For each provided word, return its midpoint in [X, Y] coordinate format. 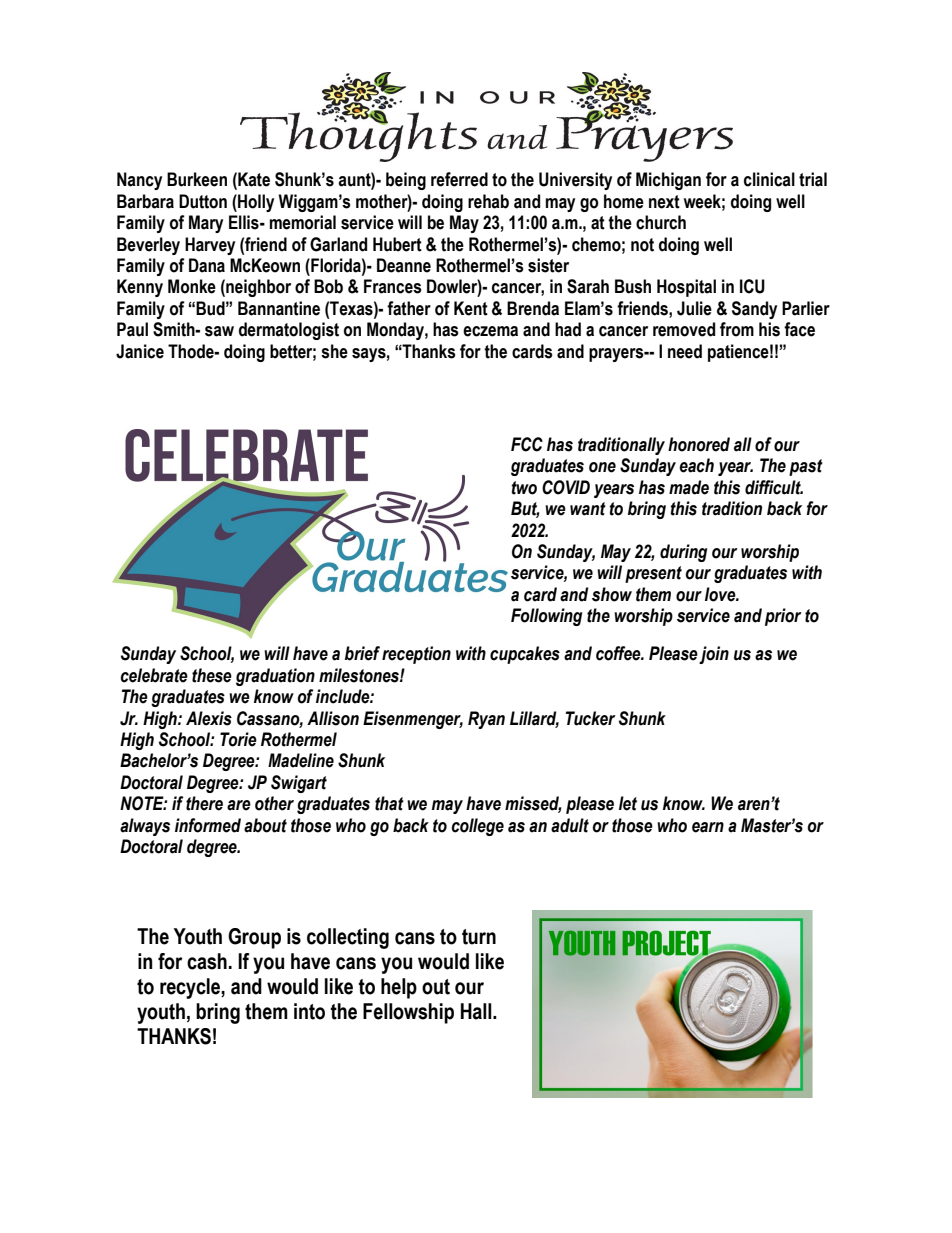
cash [207, 961]
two [524, 488]
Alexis [209, 718]
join [714, 655]
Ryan [486, 720]
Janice [140, 351]
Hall [477, 1011]
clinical [769, 179]
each [696, 465]
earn [708, 827]
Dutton [203, 201]
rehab [488, 201]
